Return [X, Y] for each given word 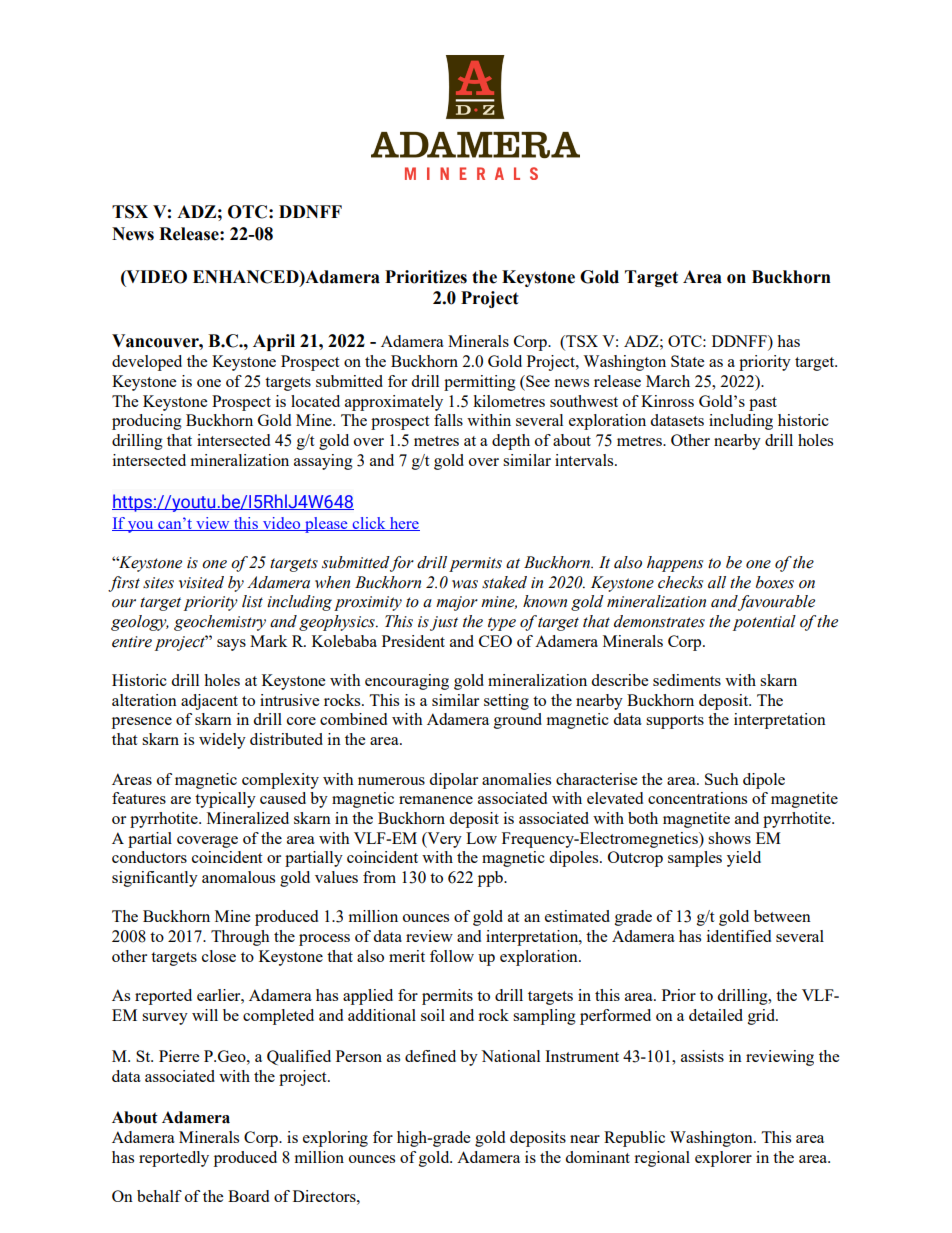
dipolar [453, 781]
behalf [159, 1196]
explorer [723, 1159]
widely [222, 741]
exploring [335, 1139]
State [687, 361]
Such [722, 779]
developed [147, 363]
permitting [480, 383]
